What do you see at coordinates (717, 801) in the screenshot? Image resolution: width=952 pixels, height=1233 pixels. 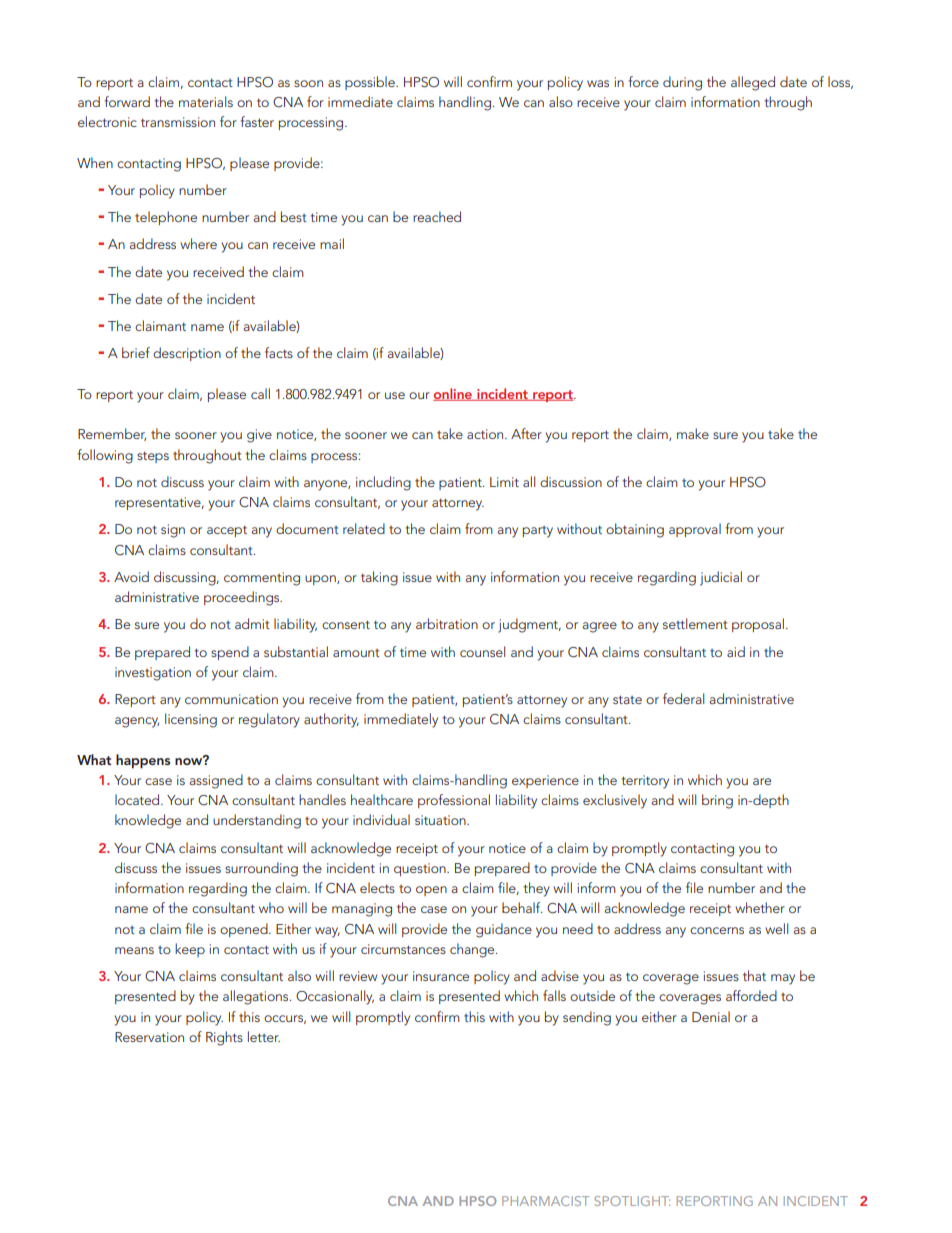 I see `bring` at bounding box center [717, 801].
